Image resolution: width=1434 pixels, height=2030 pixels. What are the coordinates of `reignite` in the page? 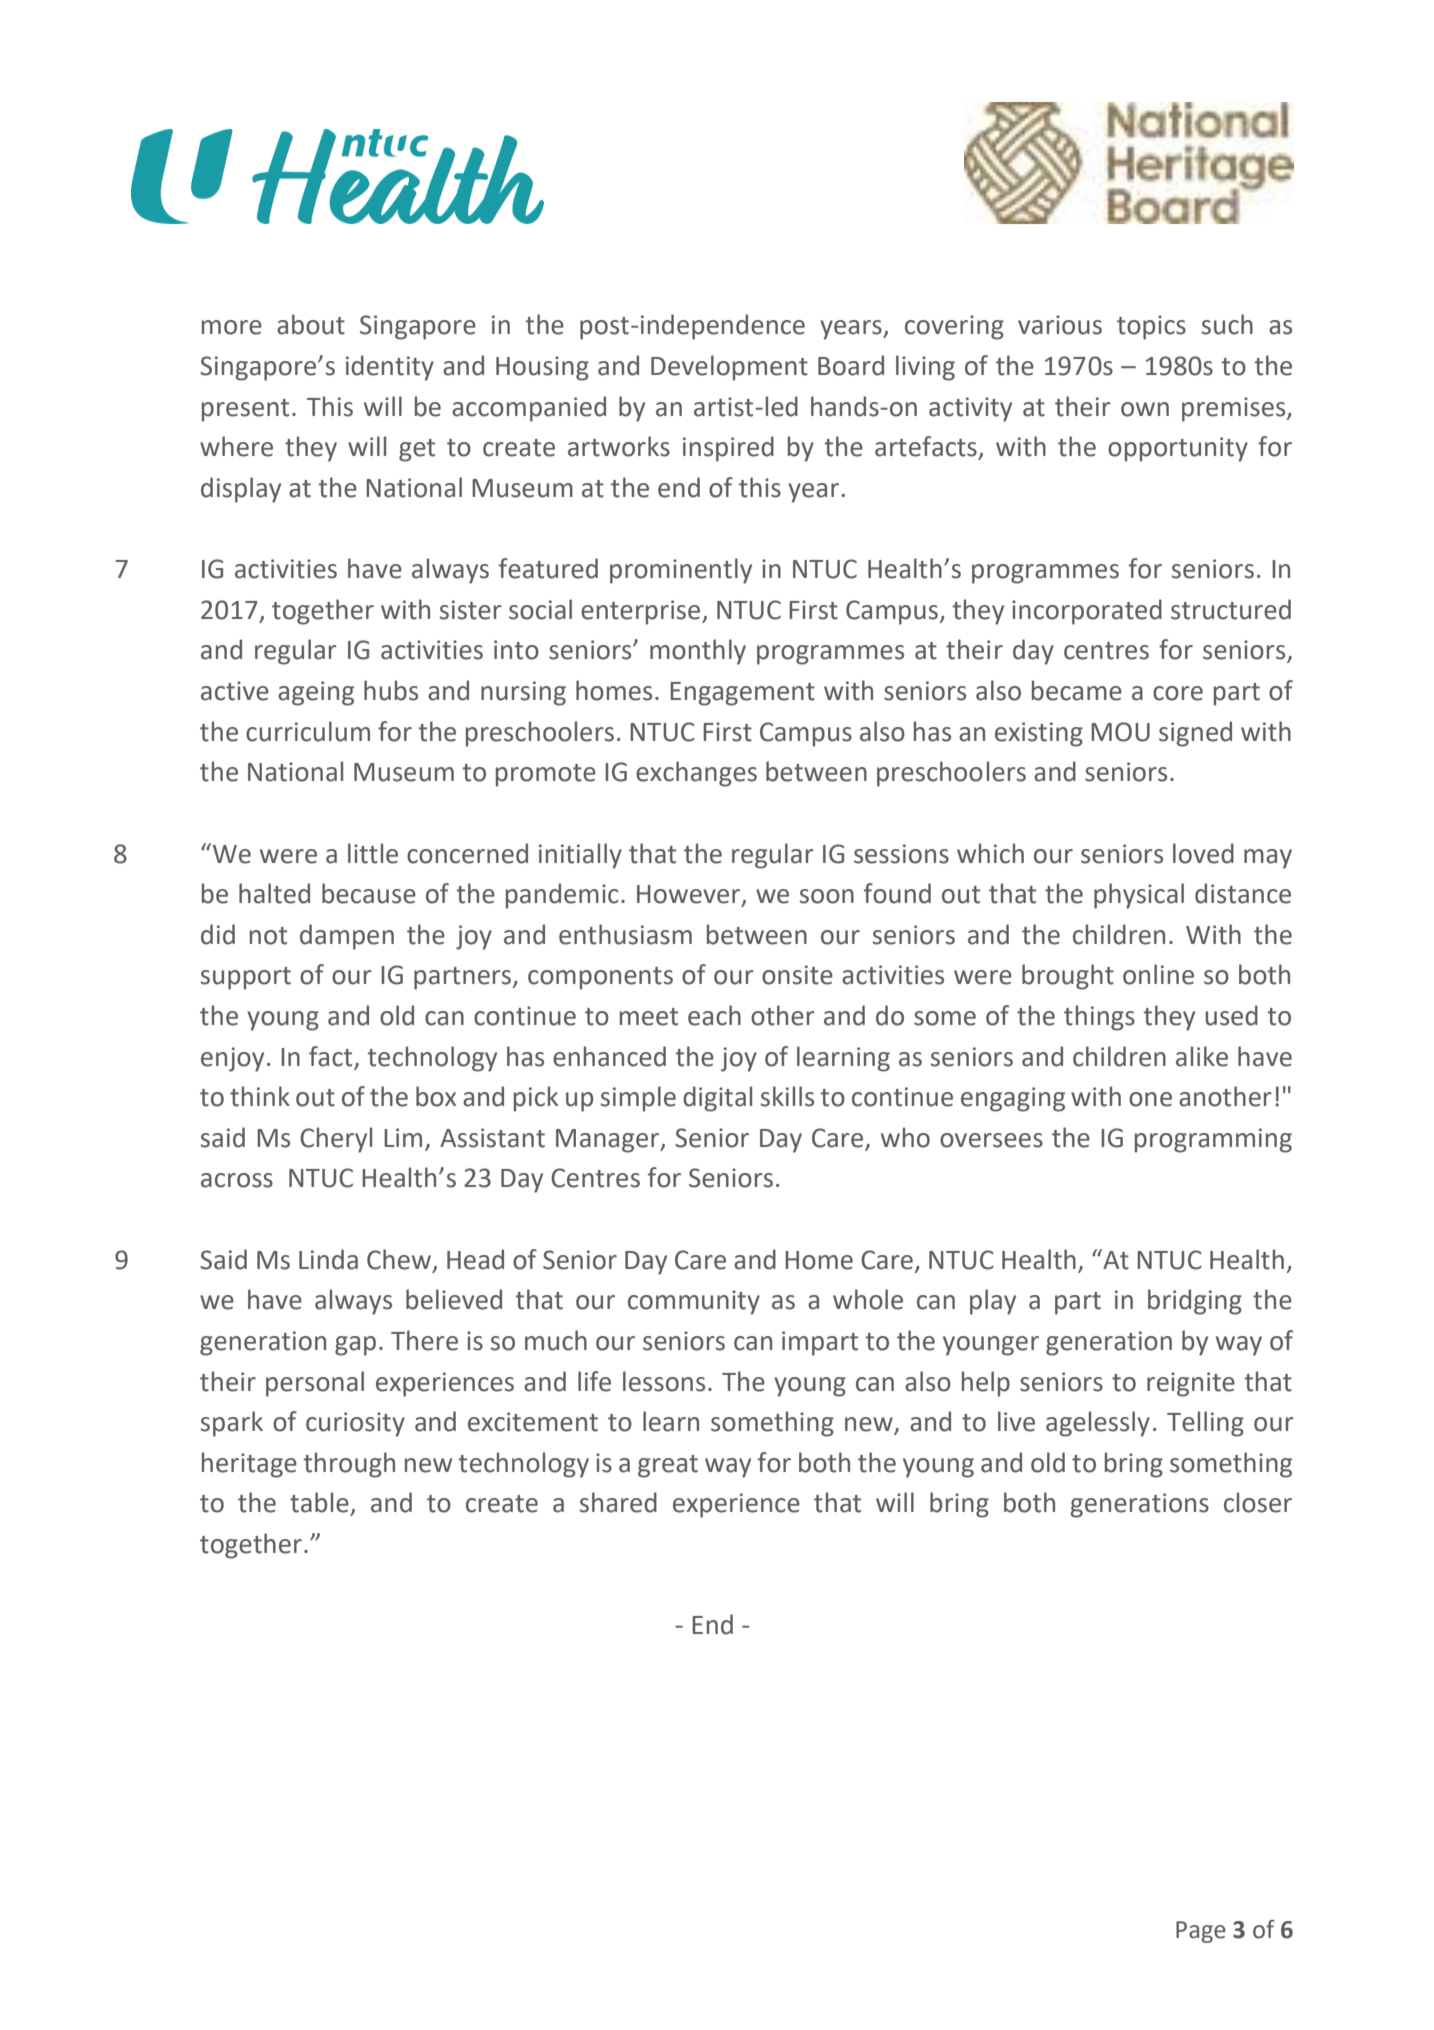 It's located at (1191, 1384).
